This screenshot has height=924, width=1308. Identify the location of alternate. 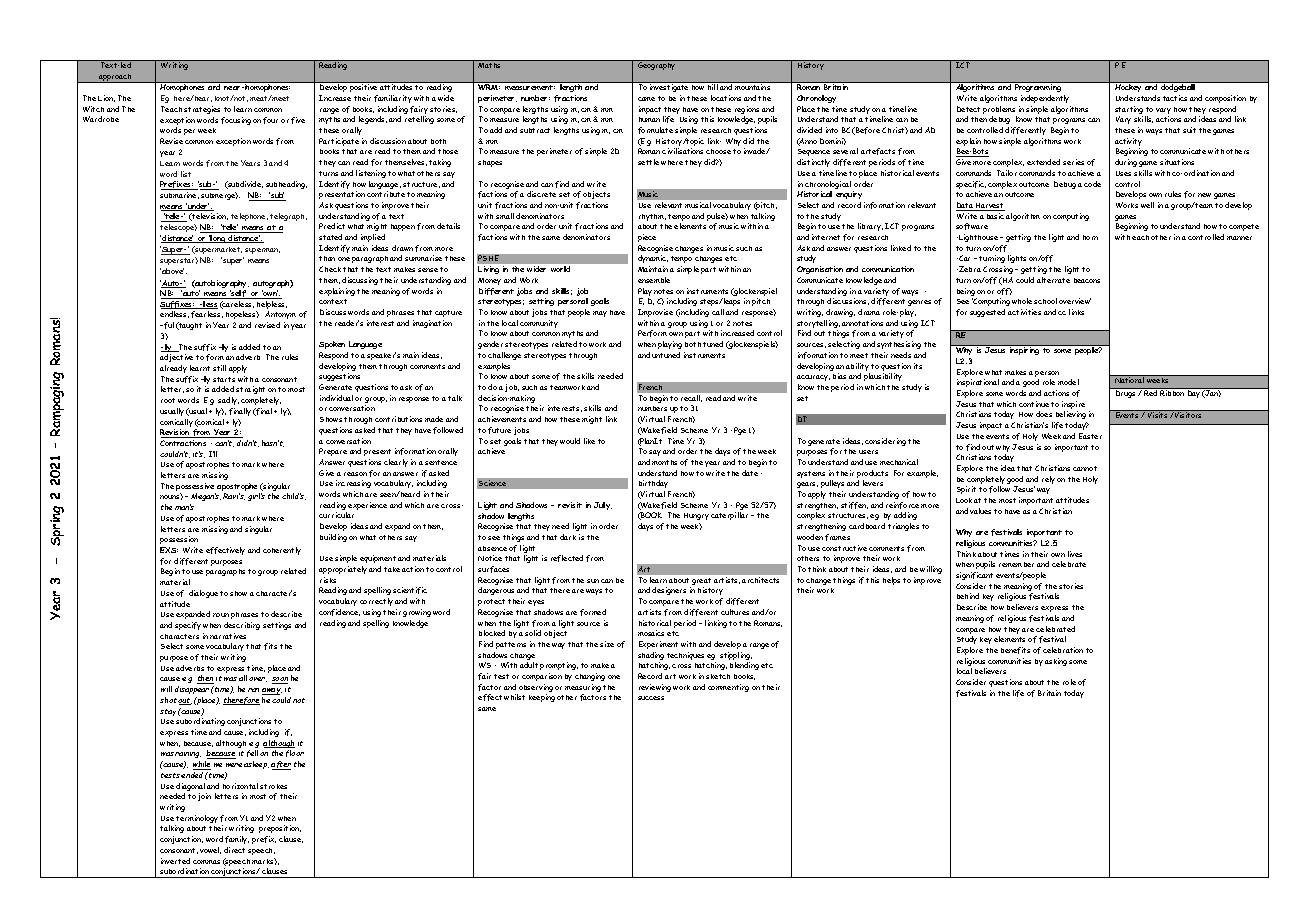
(1053, 280).
